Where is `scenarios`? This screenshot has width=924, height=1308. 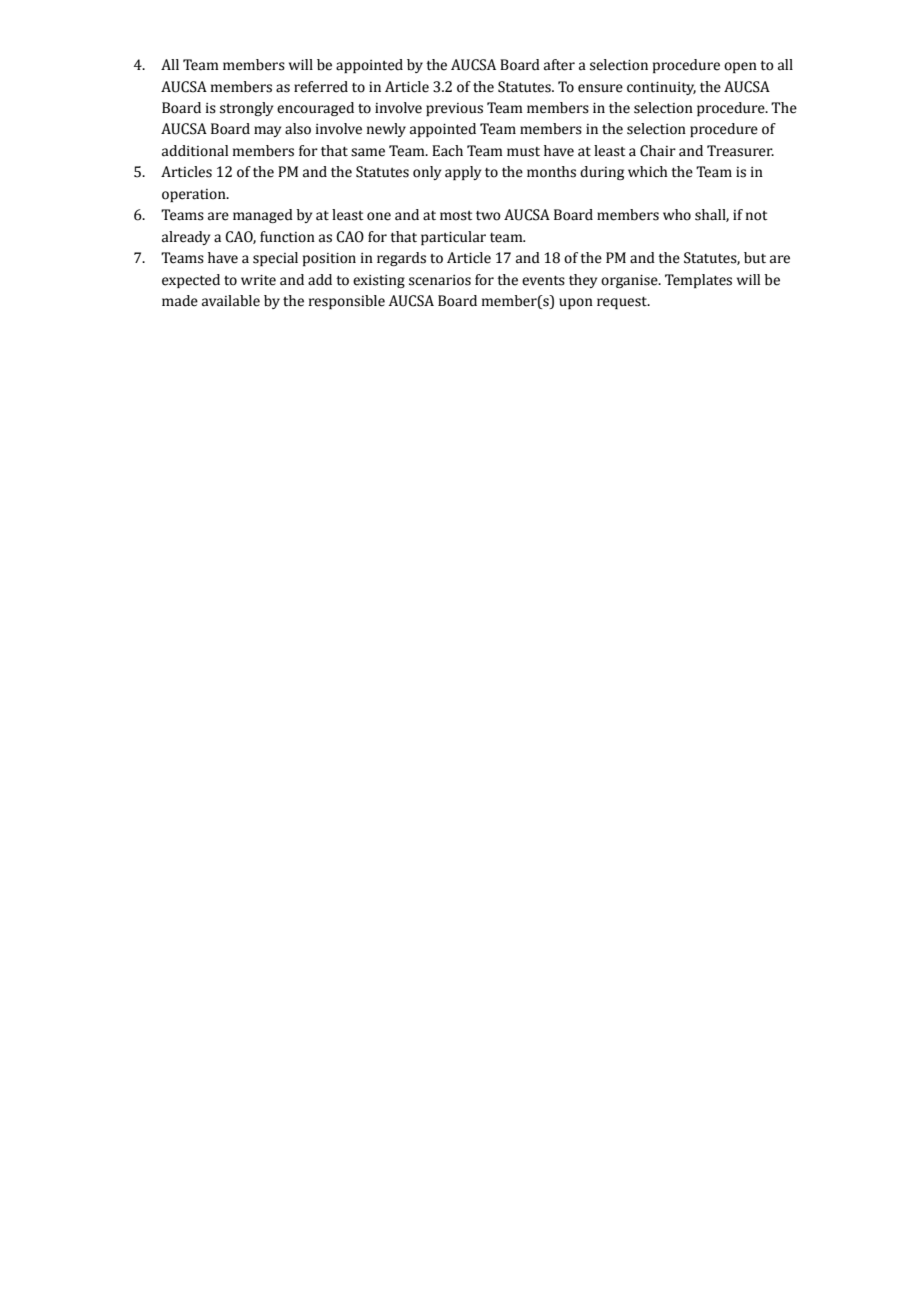 scenarios is located at coordinates (440, 280).
